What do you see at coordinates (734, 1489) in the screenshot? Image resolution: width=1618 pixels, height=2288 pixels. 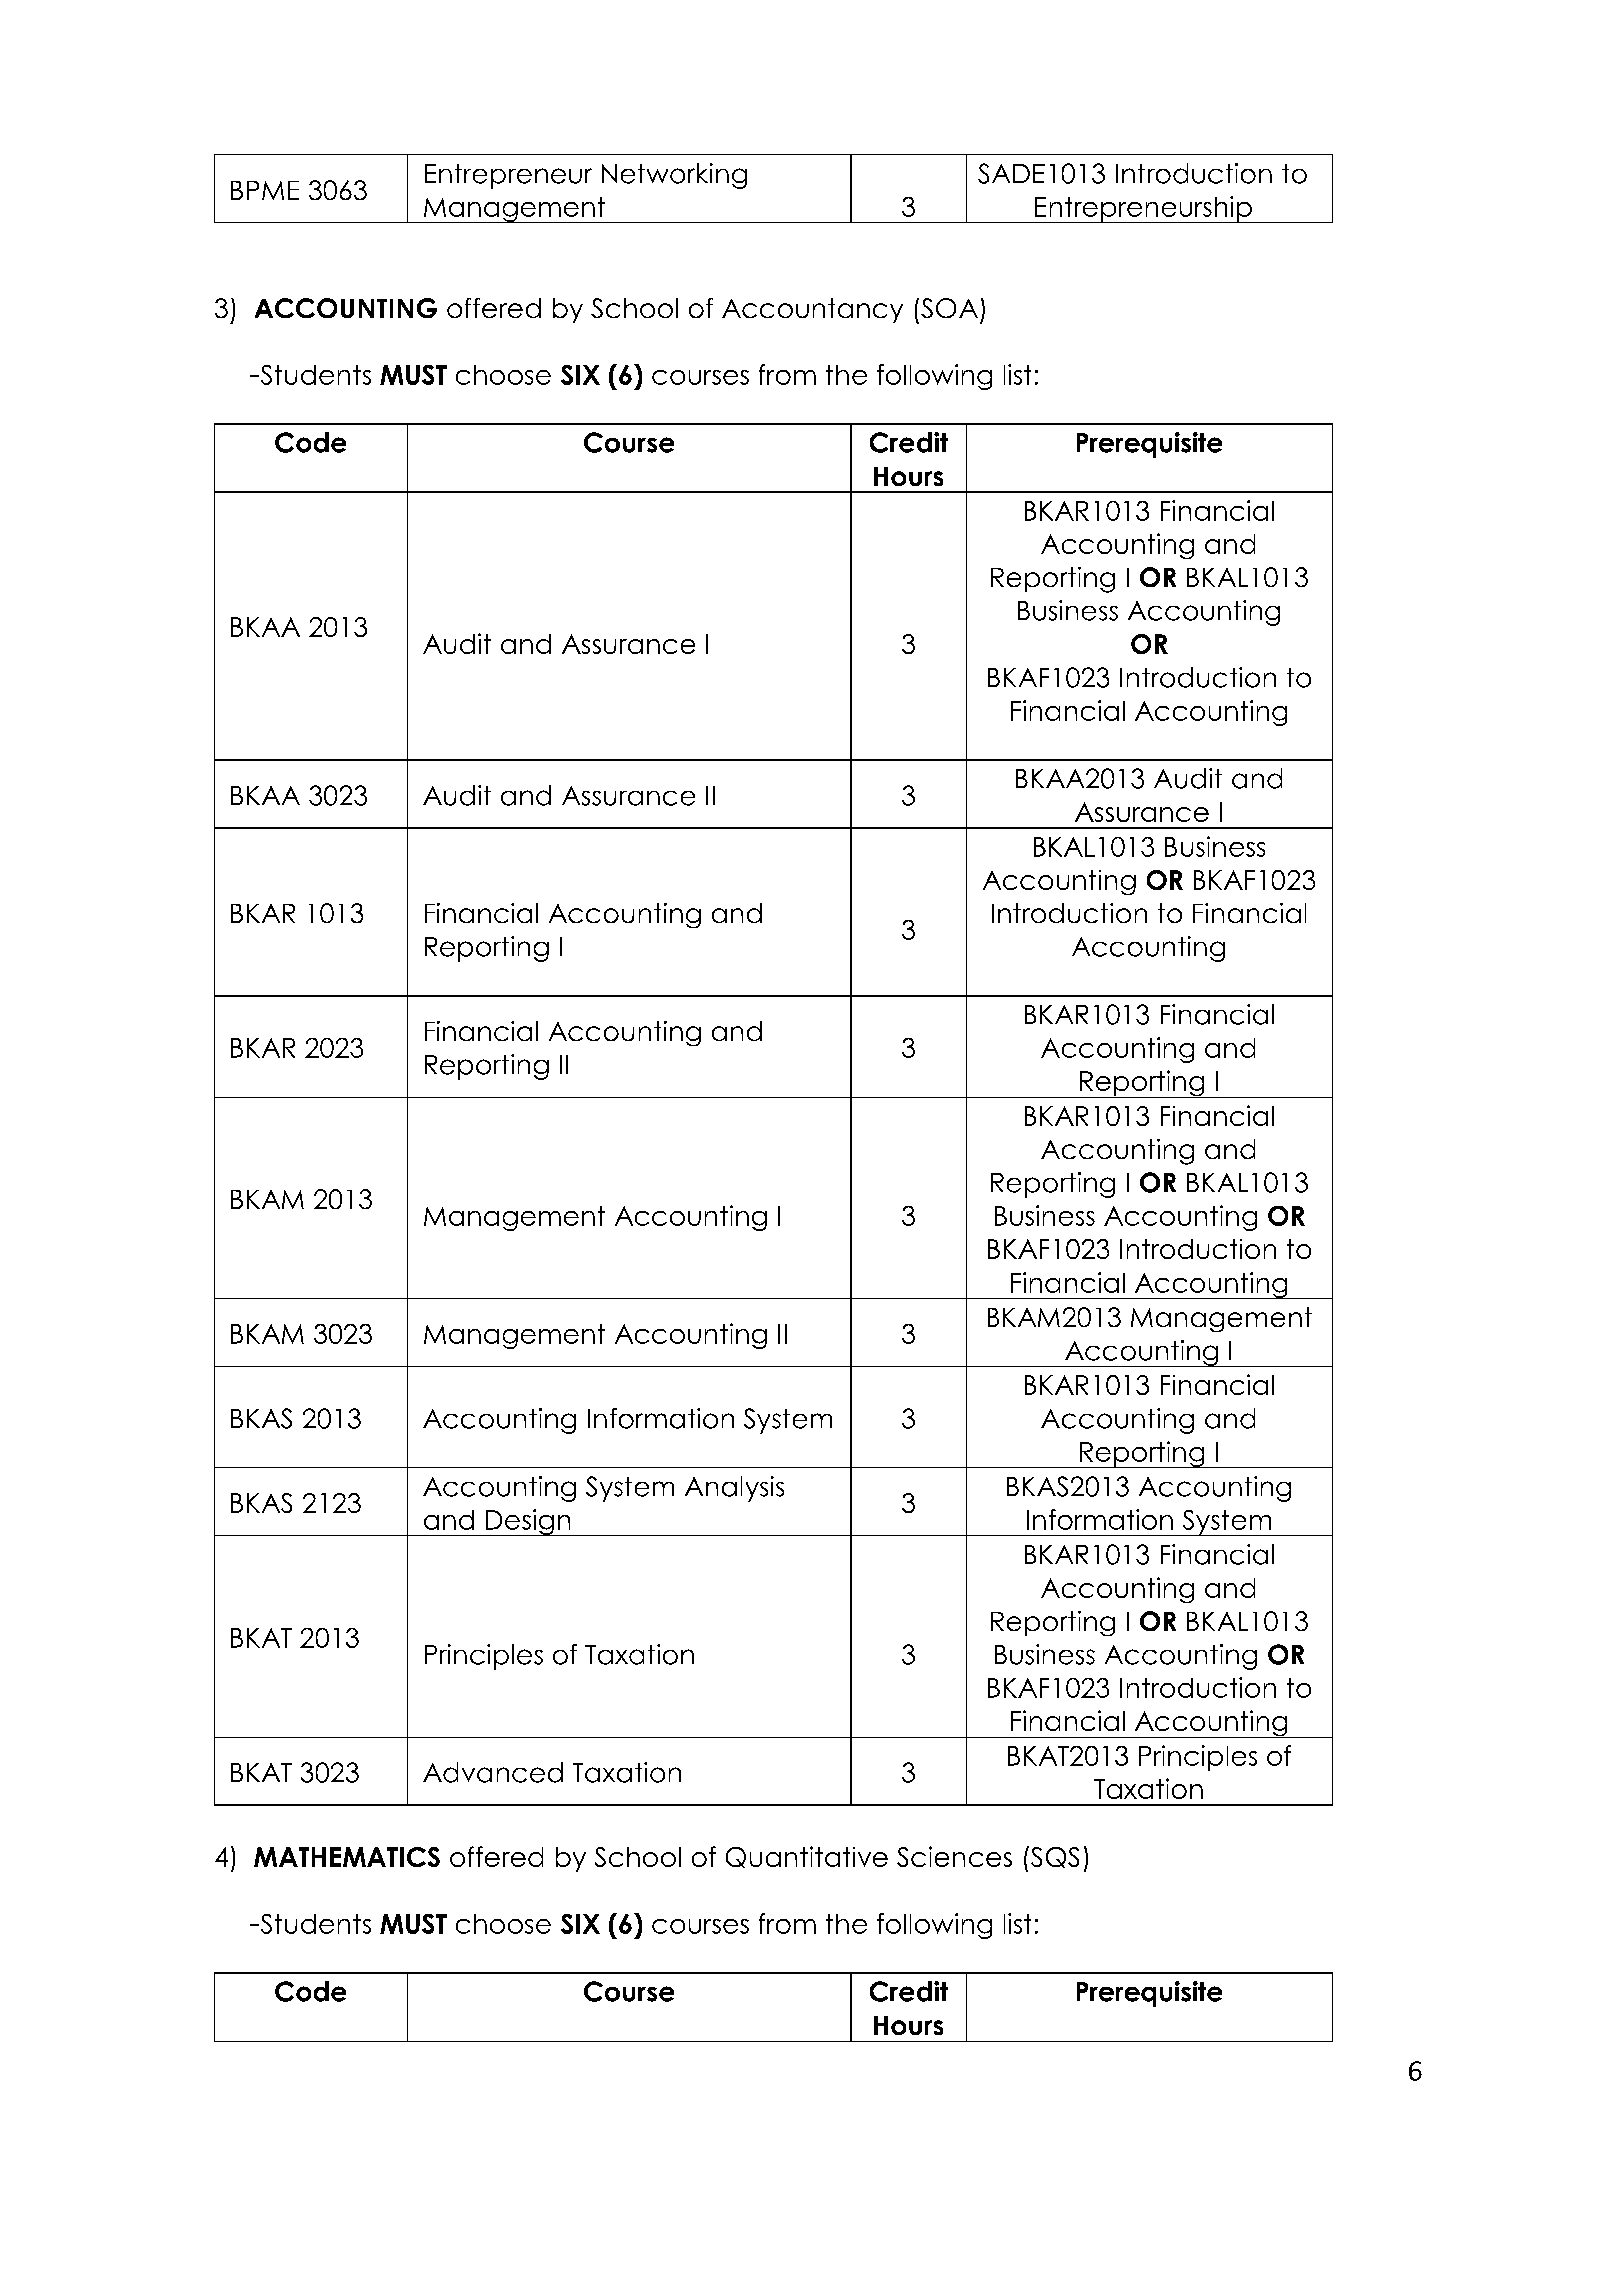 I see `Analysis` at bounding box center [734, 1489].
